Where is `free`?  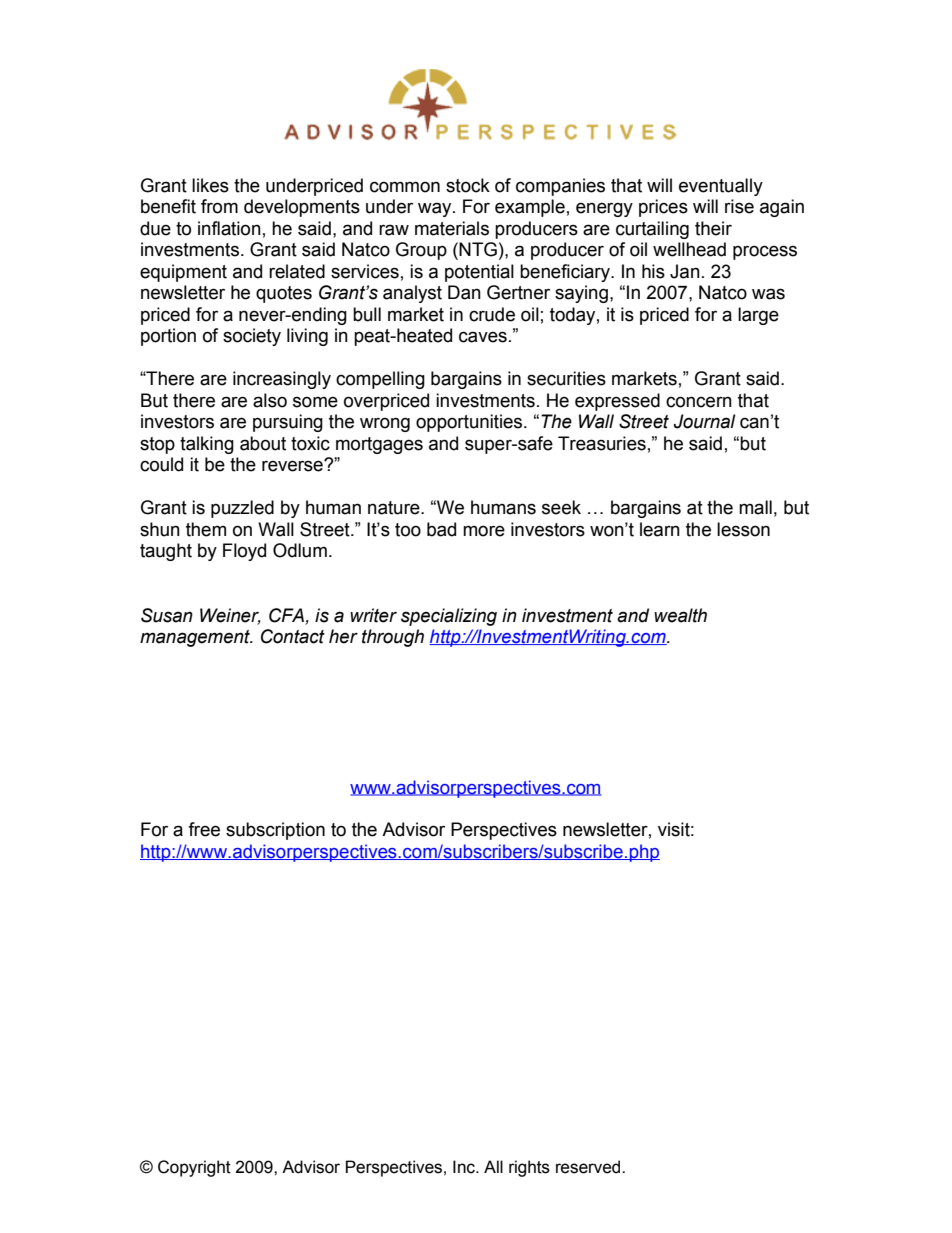
free is located at coordinates (204, 829).
